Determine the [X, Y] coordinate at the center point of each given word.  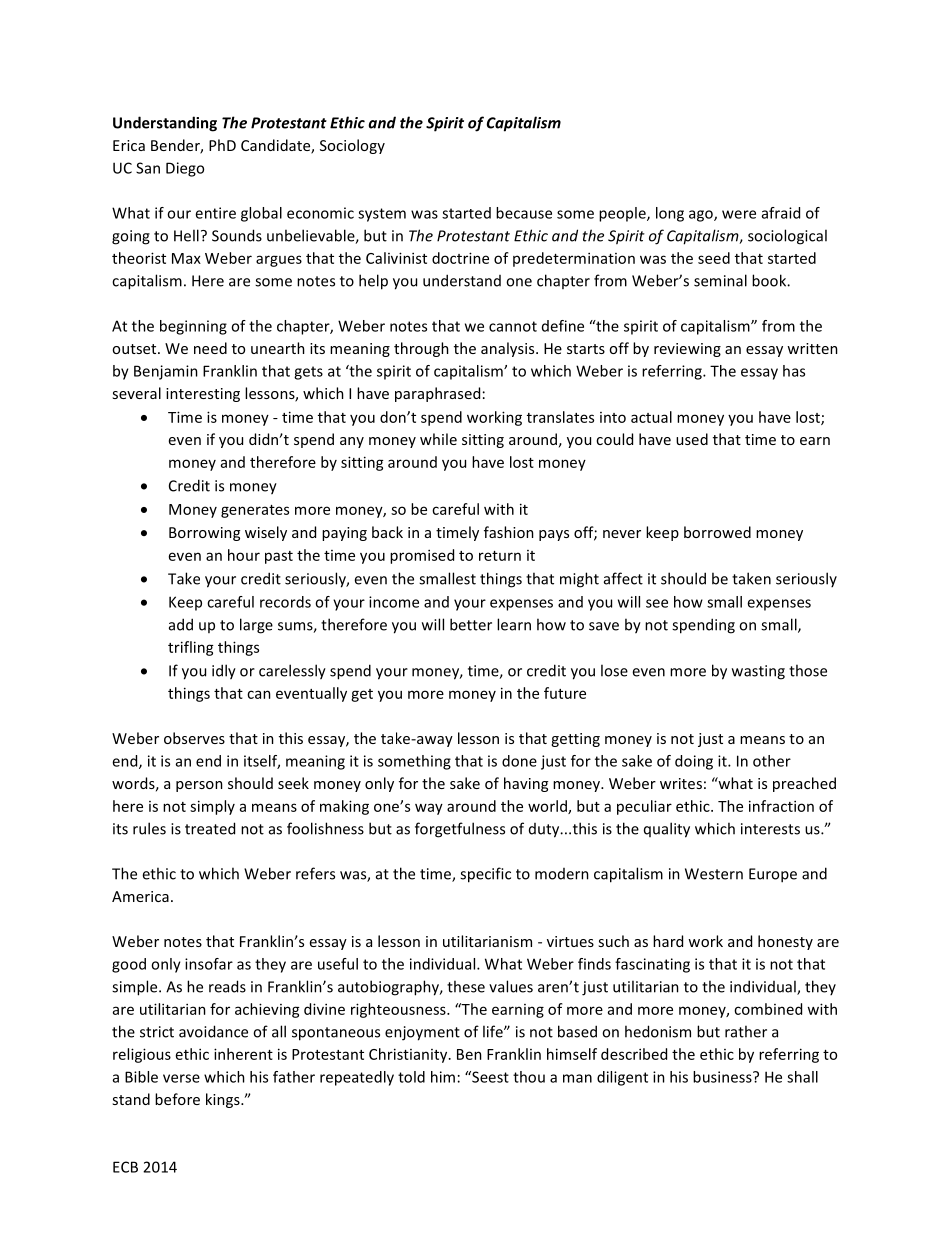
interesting [203, 395]
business [723, 1077]
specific [485, 875]
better [471, 624]
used [692, 439]
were [739, 214]
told [411, 1077]
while [438, 439]
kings [224, 1100]
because [524, 213]
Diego [185, 169]
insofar [209, 964]
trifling [191, 648]
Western [714, 874]
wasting [758, 672]
